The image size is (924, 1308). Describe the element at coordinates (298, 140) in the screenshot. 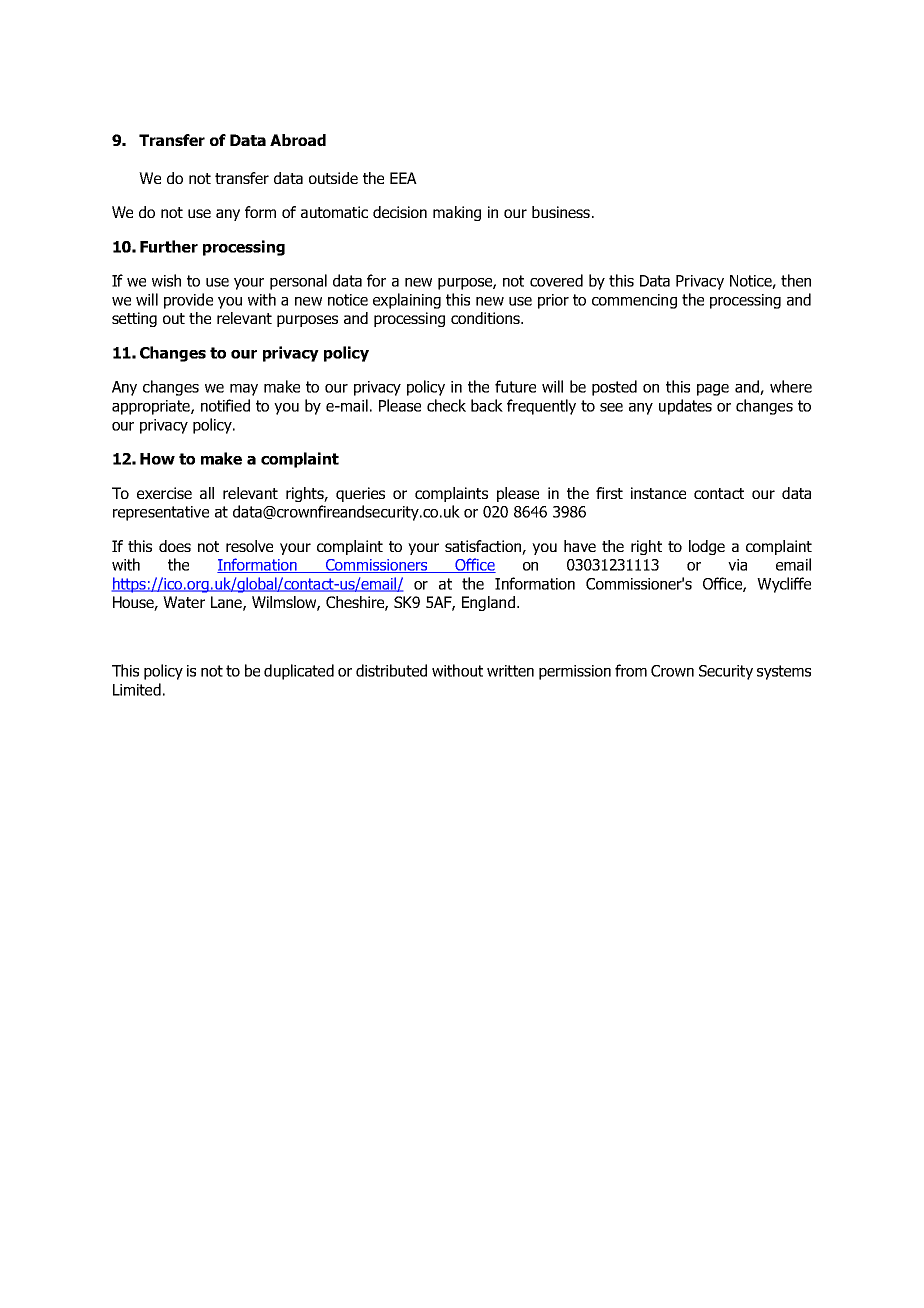

I see `Abroad` at that location.
